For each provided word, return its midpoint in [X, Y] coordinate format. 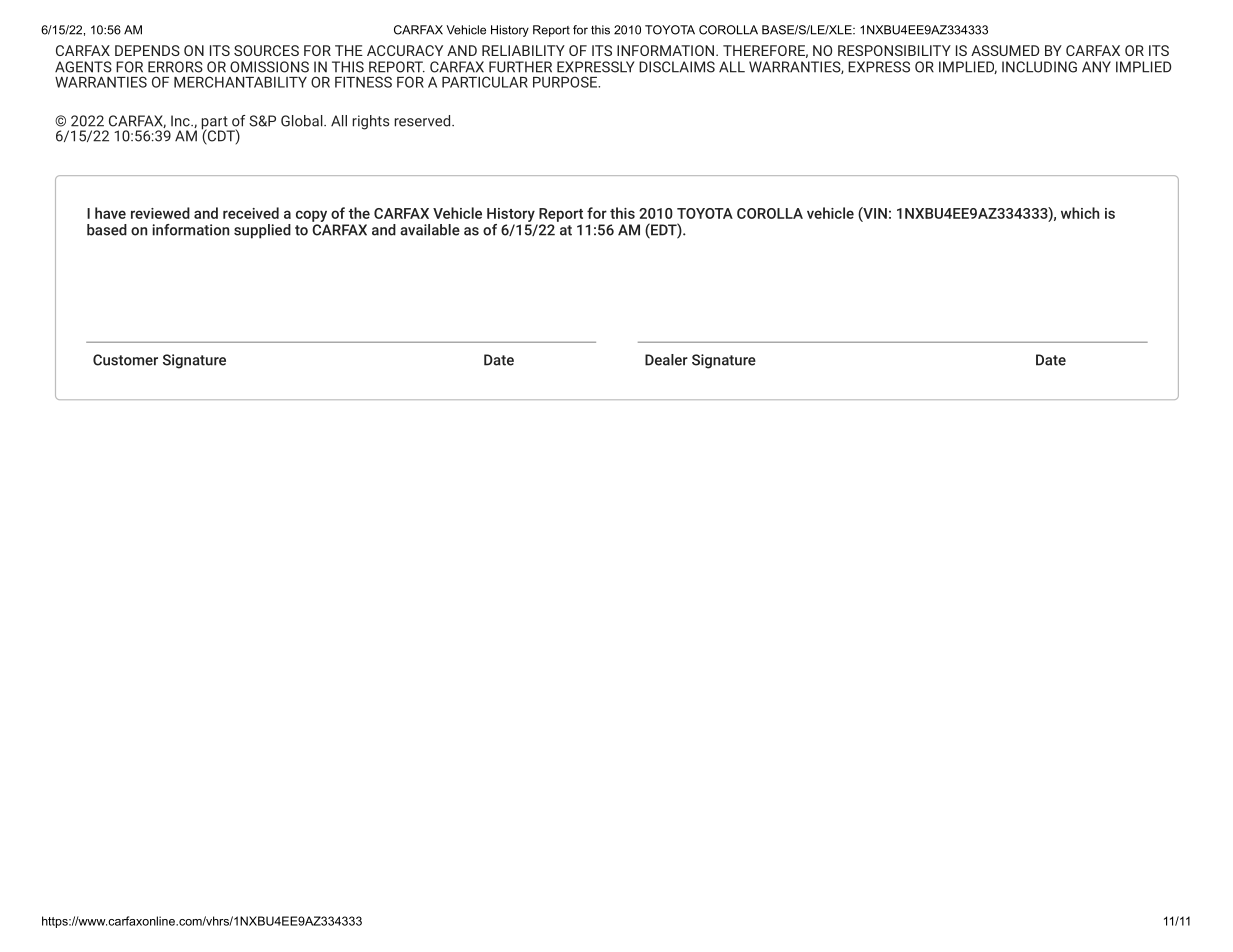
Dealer [666, 360]
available [430, 230]
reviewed [160, 213]
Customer [125, 360]
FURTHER [520, 67]
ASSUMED [1005, 50]
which [1080, 213]
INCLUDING [1039, 67]
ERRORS [175, 67]
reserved [423, 121]
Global [303, 121]
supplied [262, 231]
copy [312, 217]
